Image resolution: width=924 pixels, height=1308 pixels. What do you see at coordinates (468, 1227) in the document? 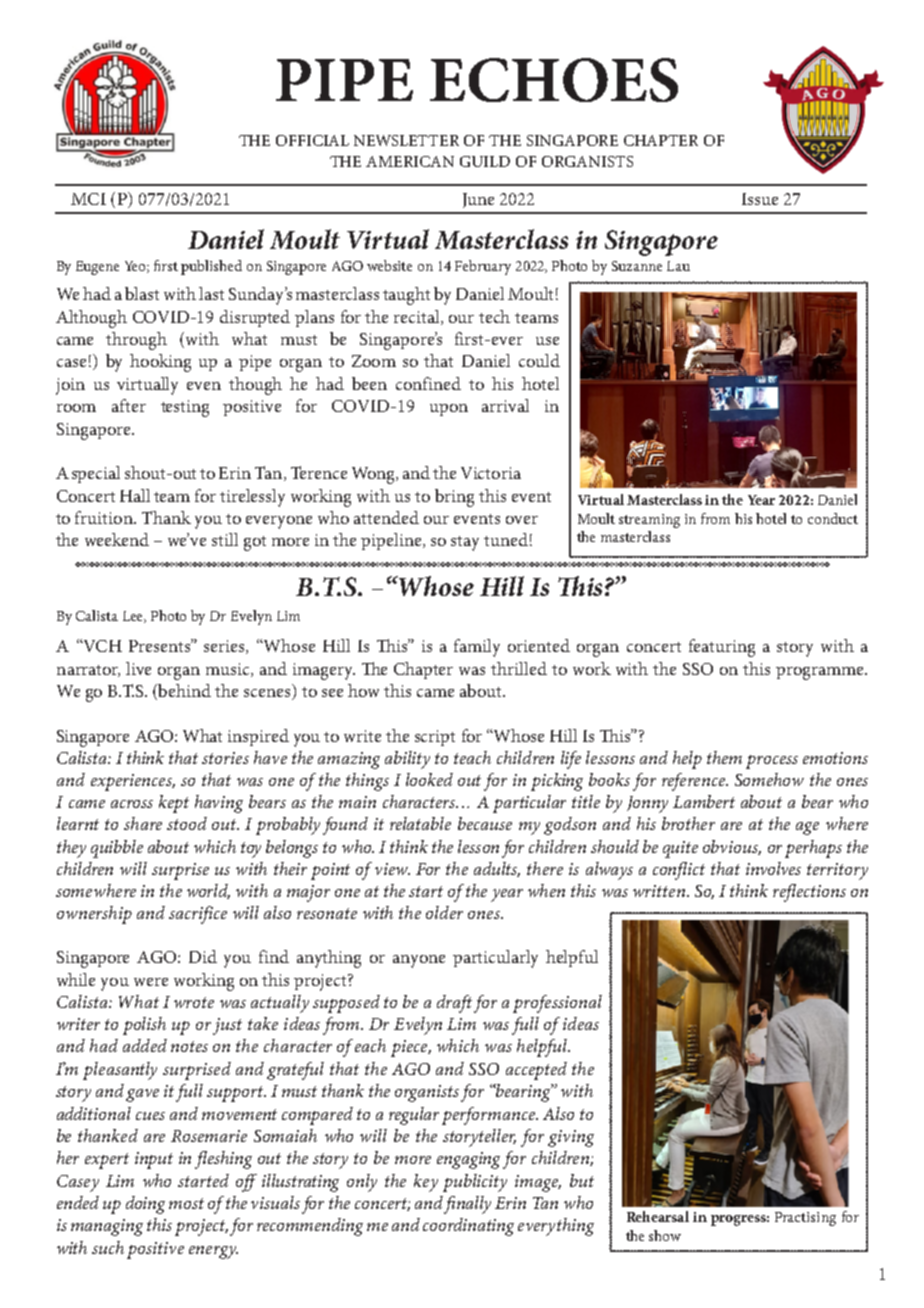
I see `coordinating` at bounding box center [468, 1227].
